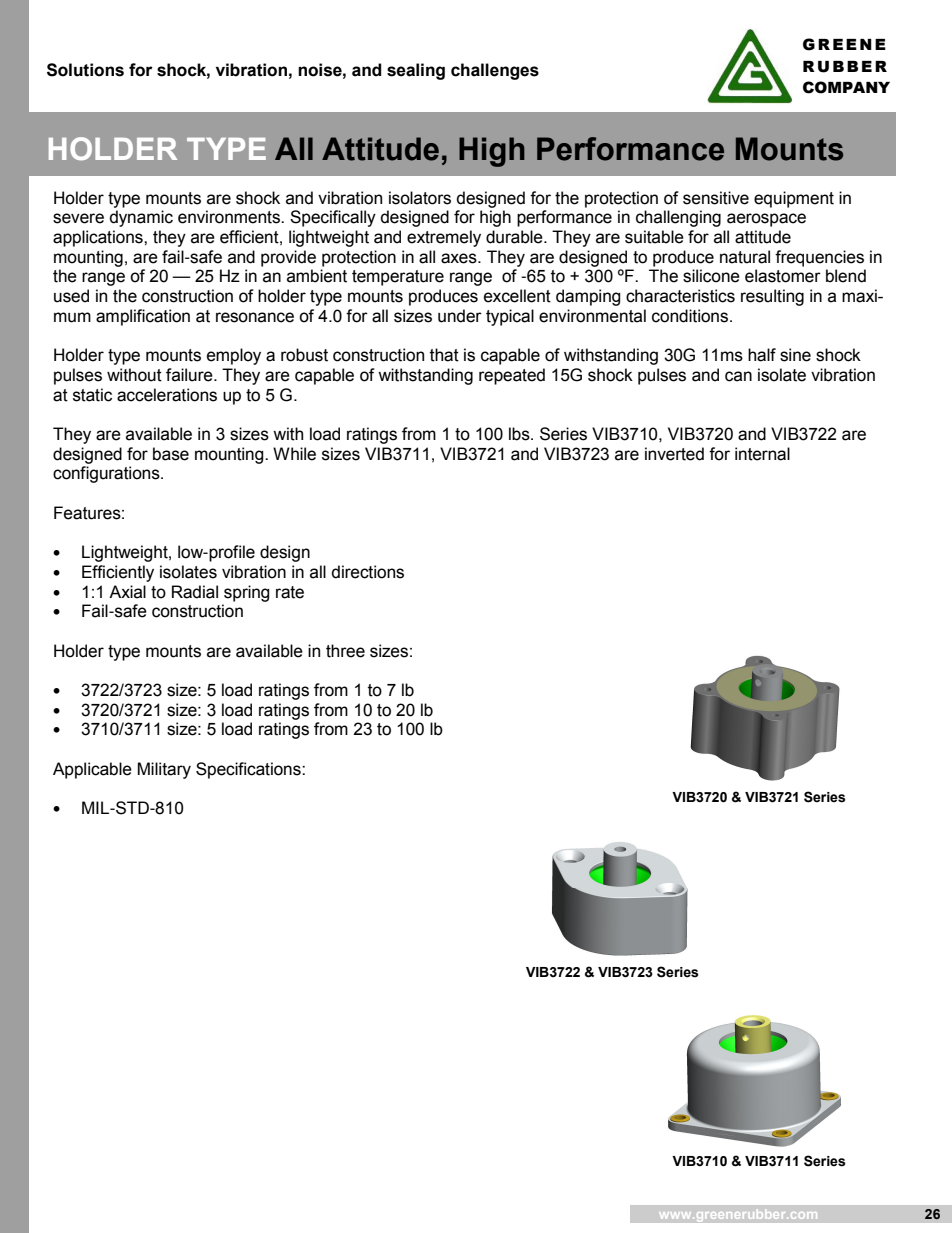  What do you see at coordinates (85, 70) in the document?
I see `Solutions` at bounding box center [85, 70].
